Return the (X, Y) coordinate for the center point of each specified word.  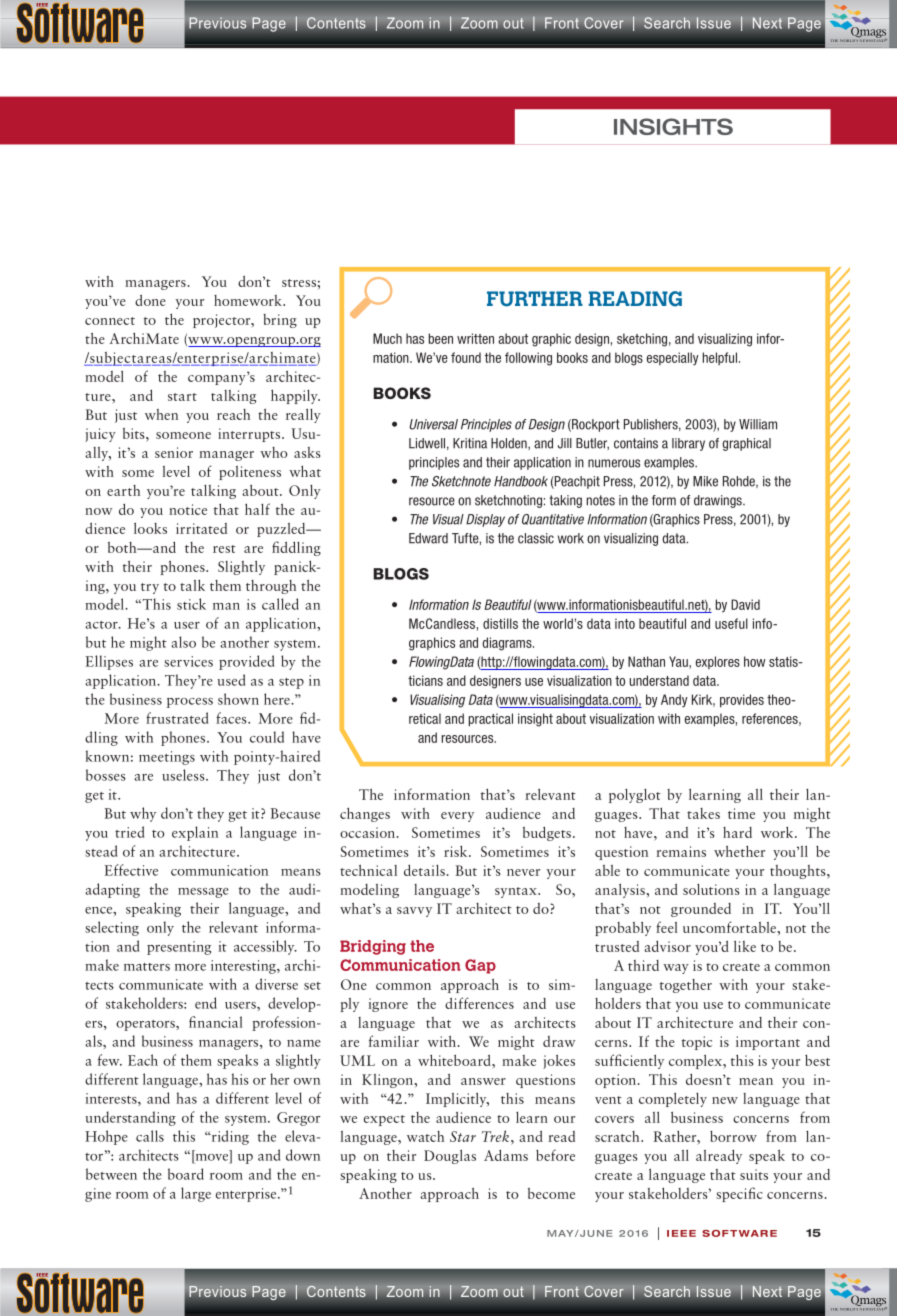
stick (191, 604)
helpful (720, 358)
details (424, 870)
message (203, 893)
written (475, 338)
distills (500, 623)
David (745, 604)
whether (739, 851)
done (150, 300)
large (196, 1194)
